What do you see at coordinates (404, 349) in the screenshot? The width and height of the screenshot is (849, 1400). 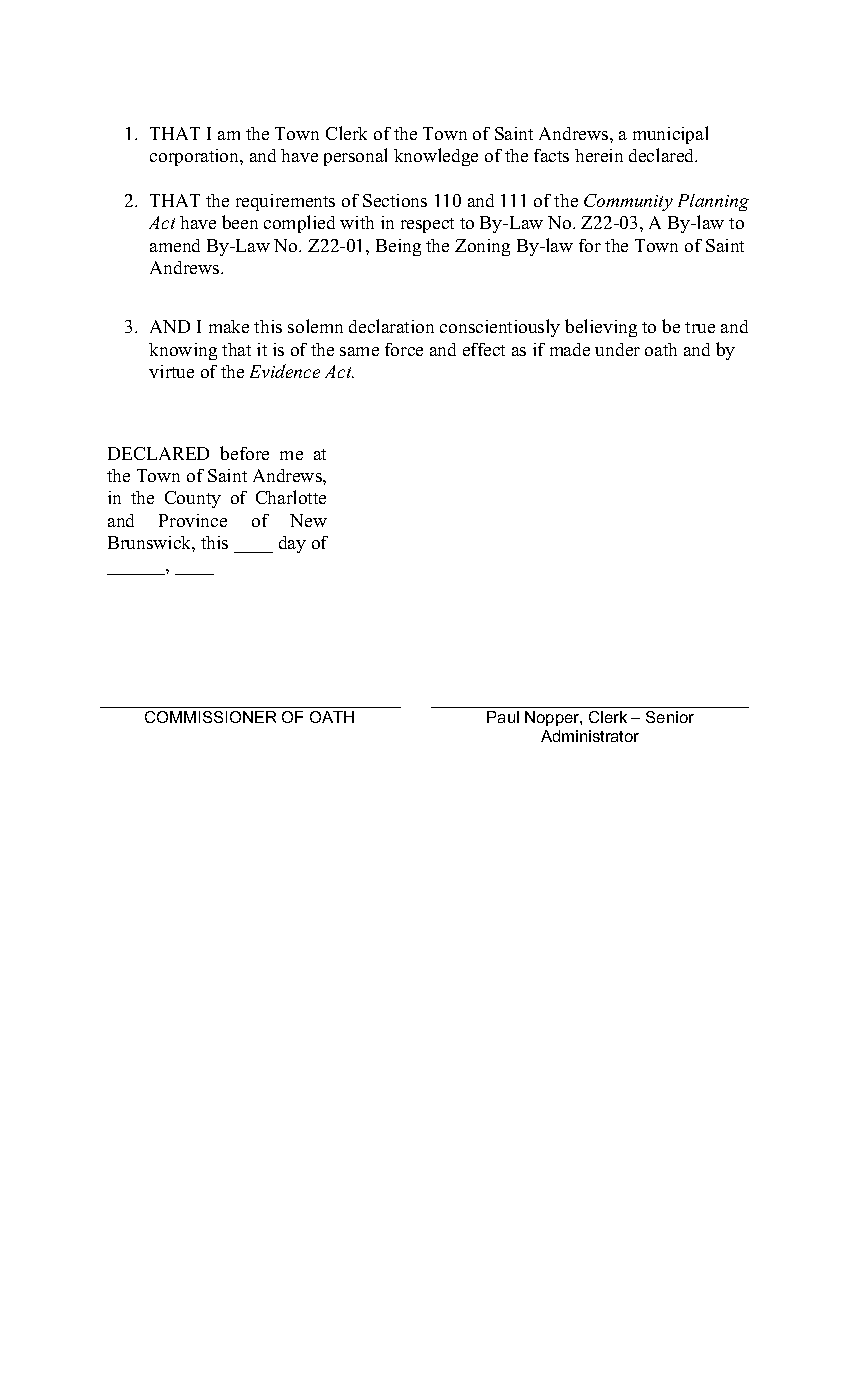 I see `force` at bounding box center [404, 349].
